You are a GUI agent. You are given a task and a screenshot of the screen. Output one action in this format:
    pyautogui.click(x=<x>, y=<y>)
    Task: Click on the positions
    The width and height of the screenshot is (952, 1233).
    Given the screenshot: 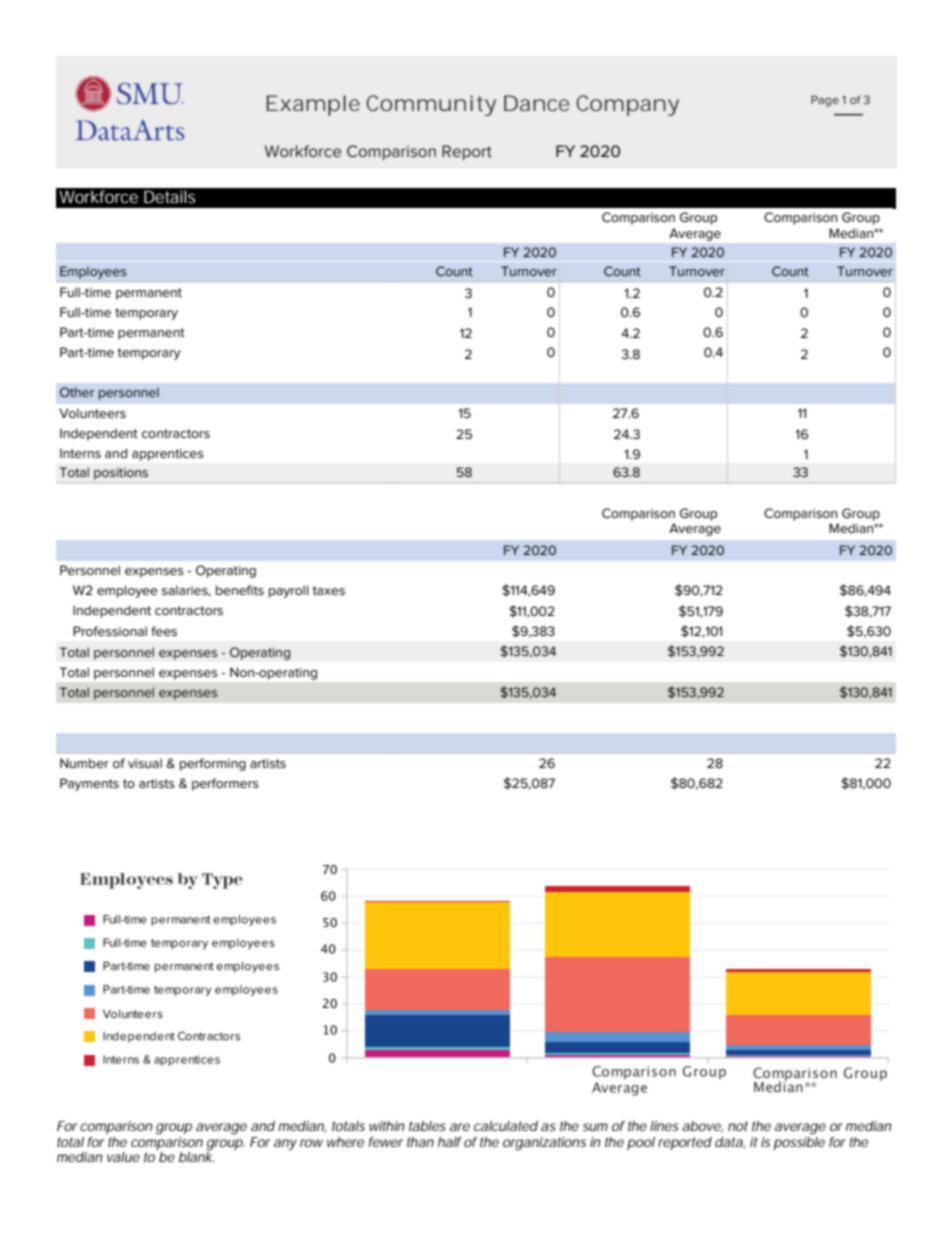 What is the action you would take?
    pyautogui.click(x=121, y=474)
